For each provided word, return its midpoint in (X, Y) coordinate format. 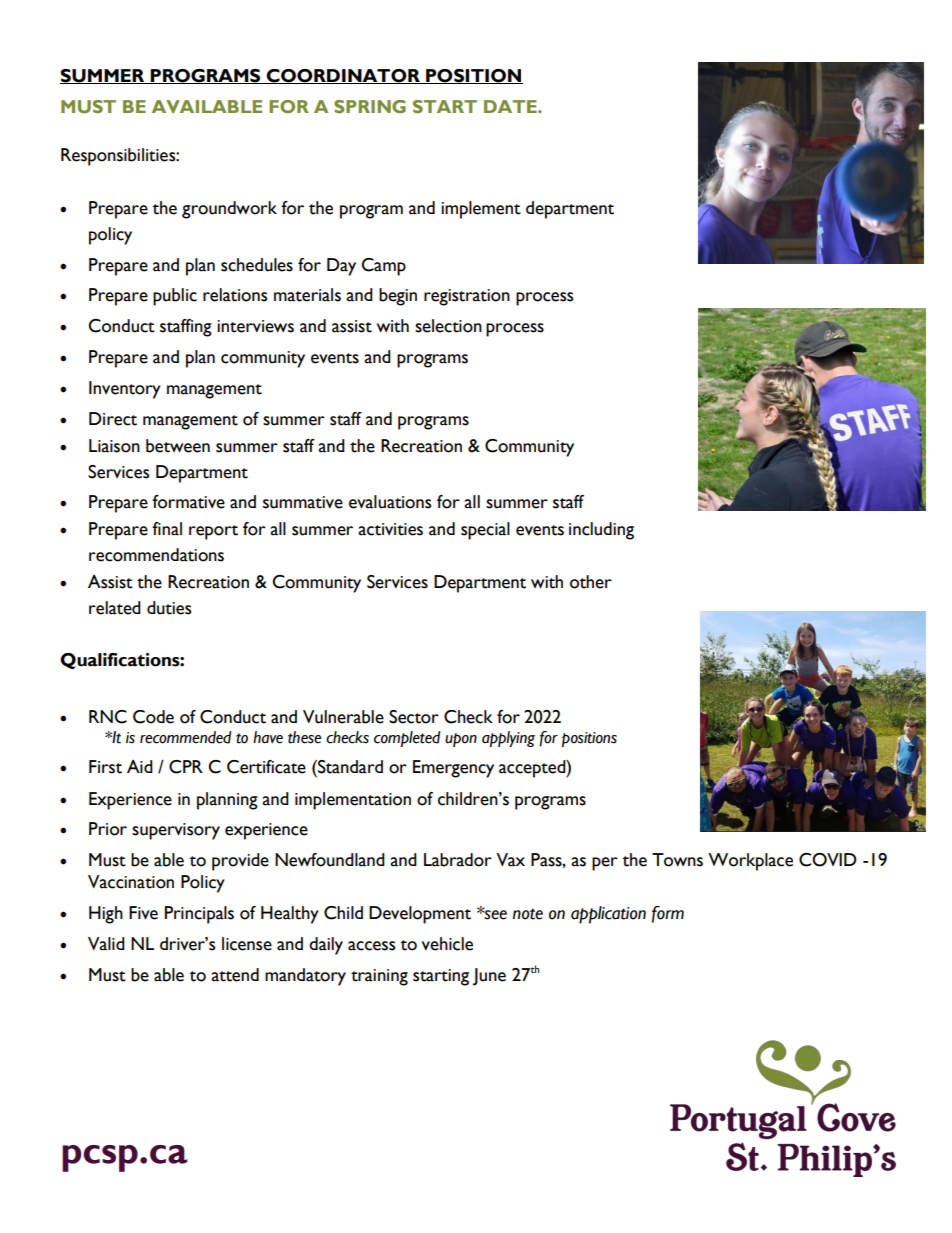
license (247, 944)
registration (467, 297)
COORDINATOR (343, 76)
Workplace (750, 862)
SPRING (370, 106)
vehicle (447, 944)
